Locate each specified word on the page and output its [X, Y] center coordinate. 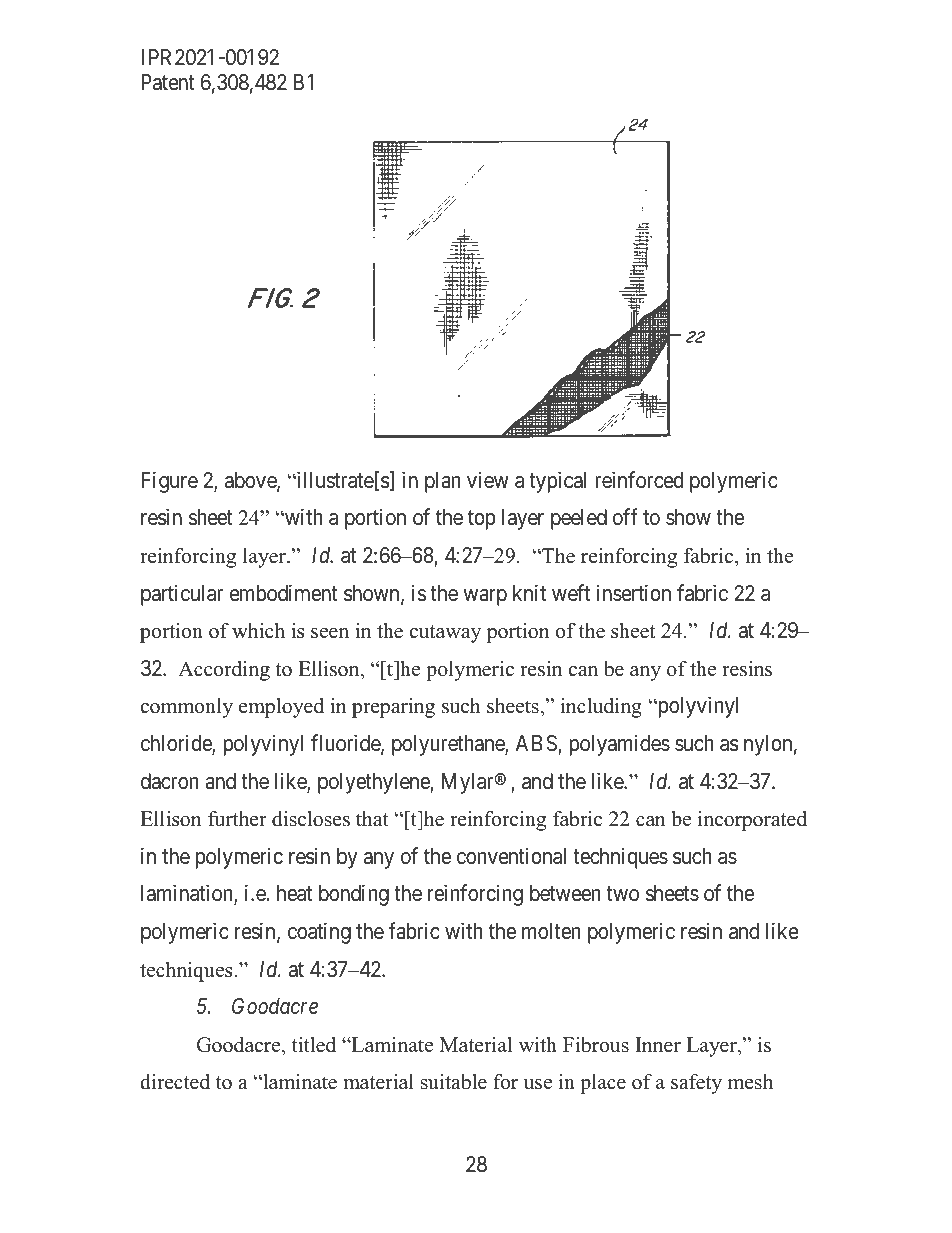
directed [175, 1082]
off [625, 517]
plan [443, 482]
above [251, 481]
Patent [168, 82]
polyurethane [449, 745]
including [601, 708]
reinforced [639, 480]
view [488, 480]
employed [281, 708]
